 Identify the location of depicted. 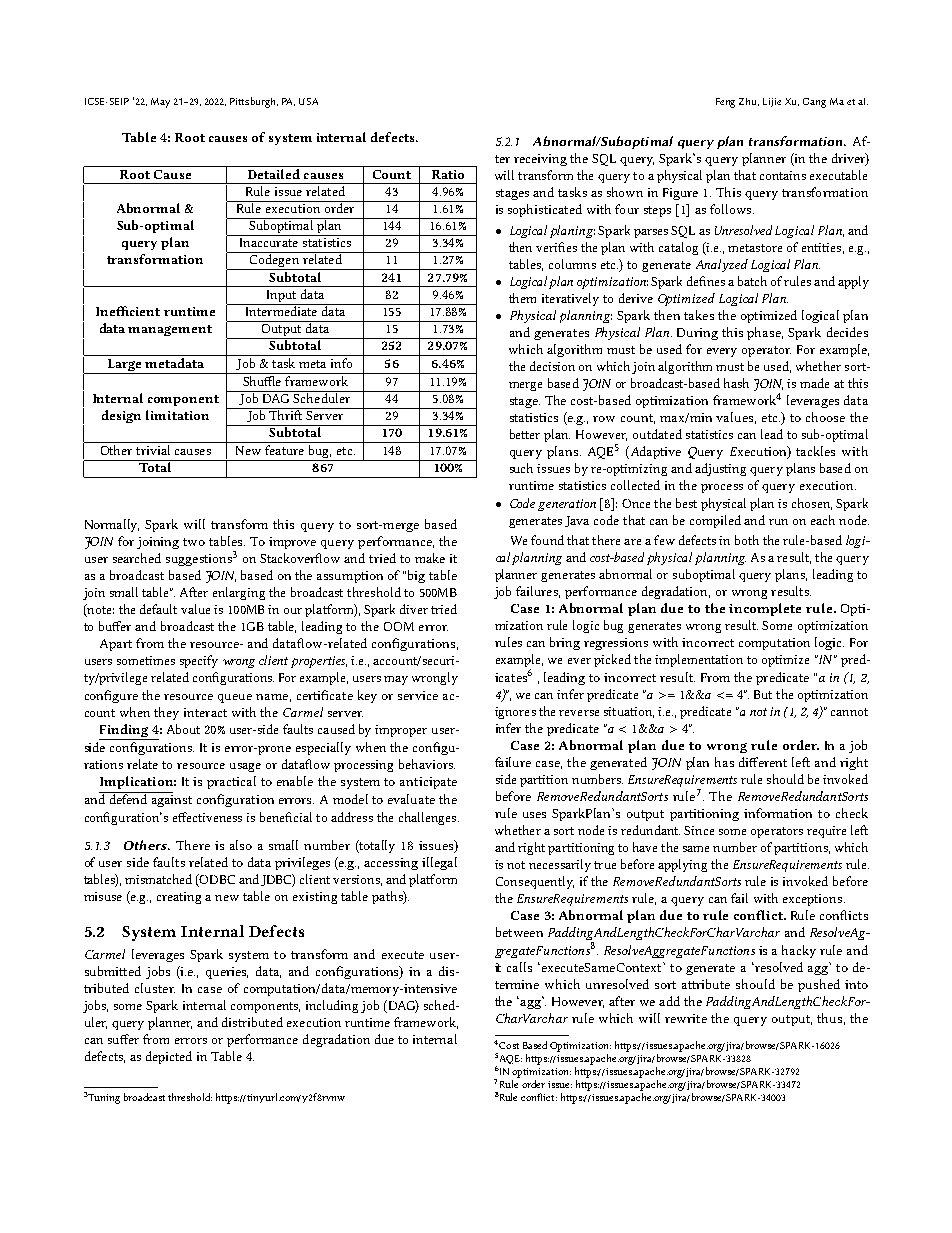
(169, 1057).
